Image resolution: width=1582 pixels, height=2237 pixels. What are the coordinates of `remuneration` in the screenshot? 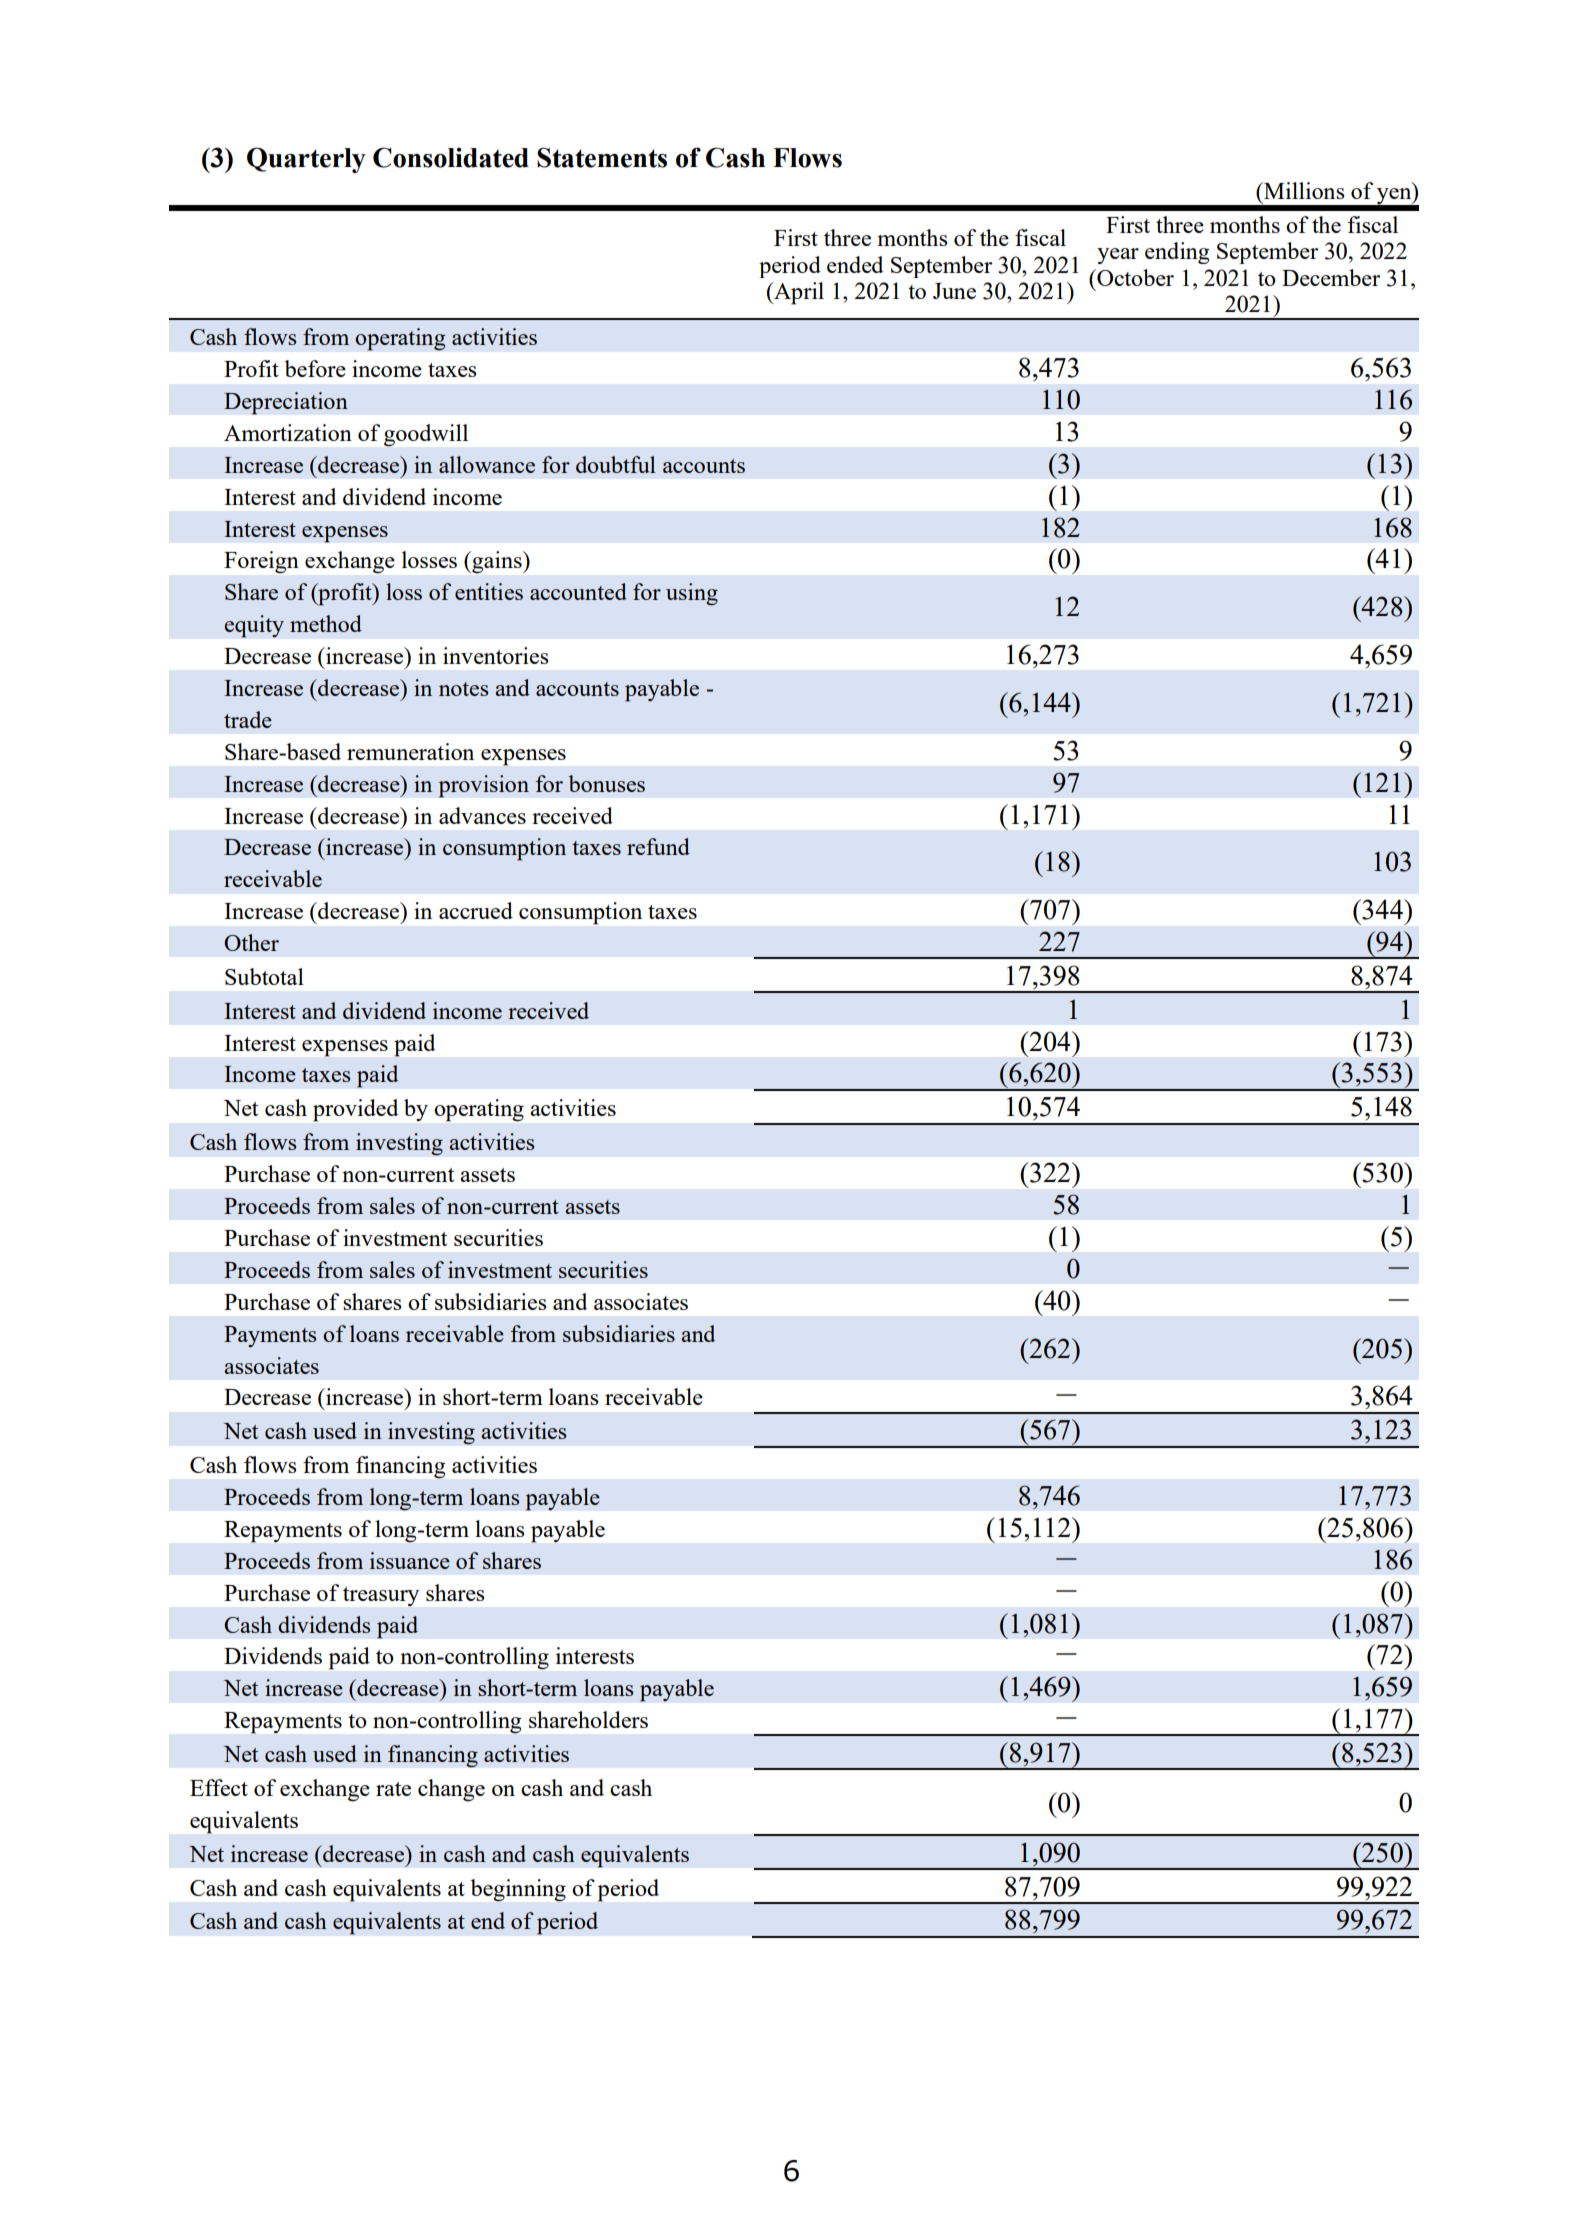 It's located at (410, 751).
